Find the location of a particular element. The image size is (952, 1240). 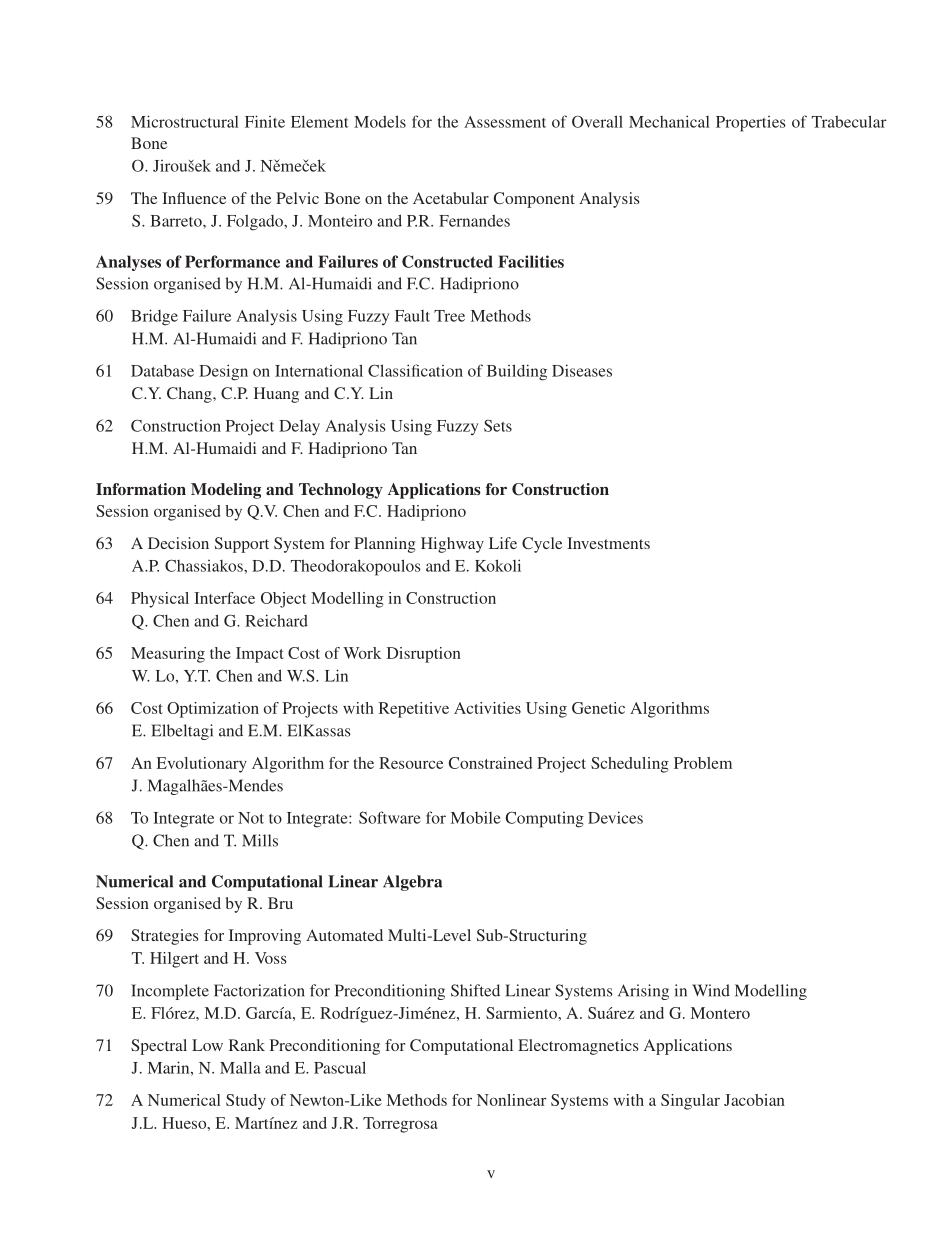

Mills is located at coordinates (260, 840).
